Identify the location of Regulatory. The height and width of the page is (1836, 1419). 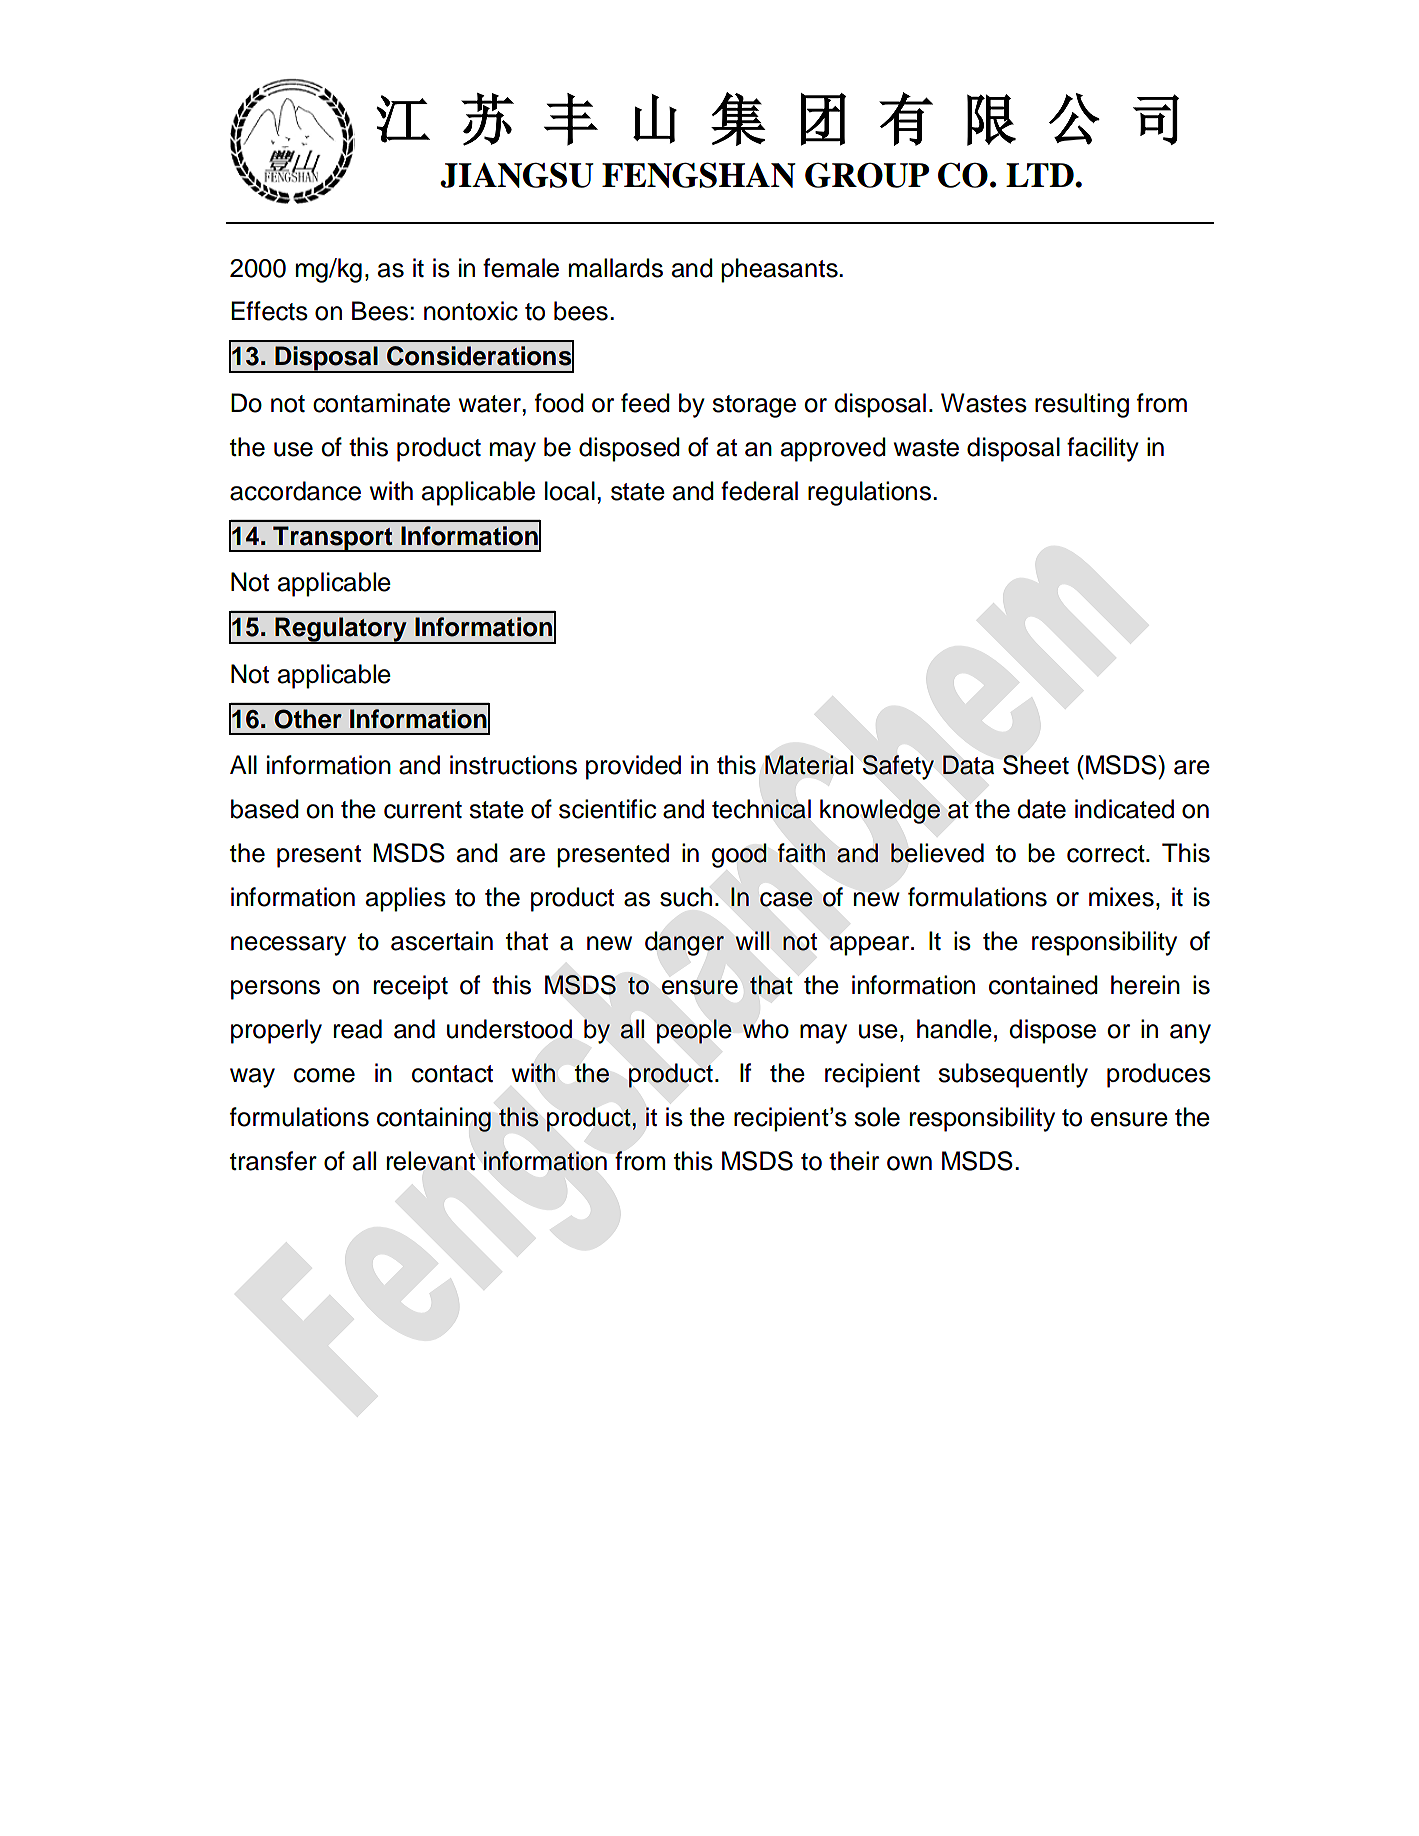
(341, 630).
